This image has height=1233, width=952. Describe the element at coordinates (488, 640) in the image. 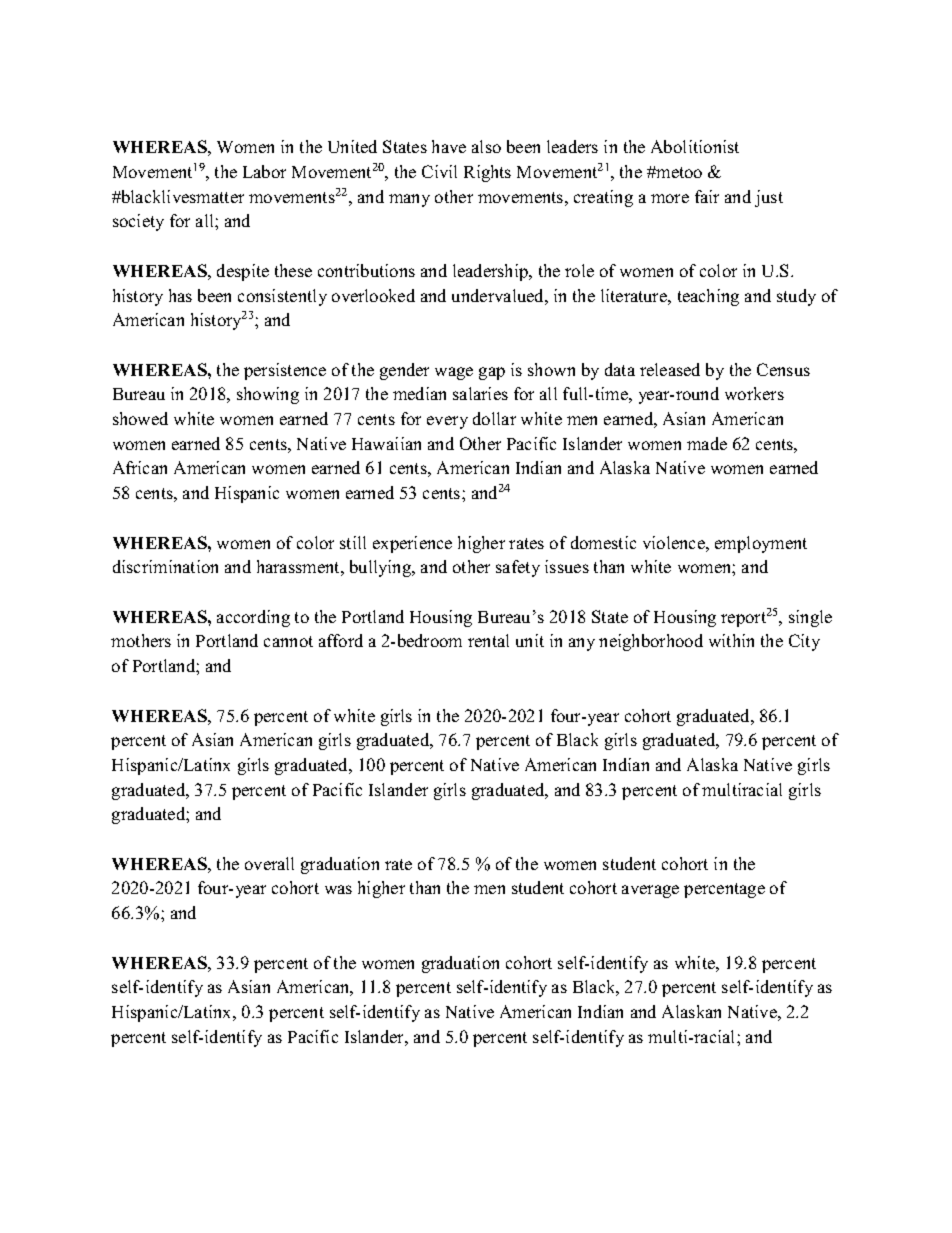

I see `rental` at that location.
